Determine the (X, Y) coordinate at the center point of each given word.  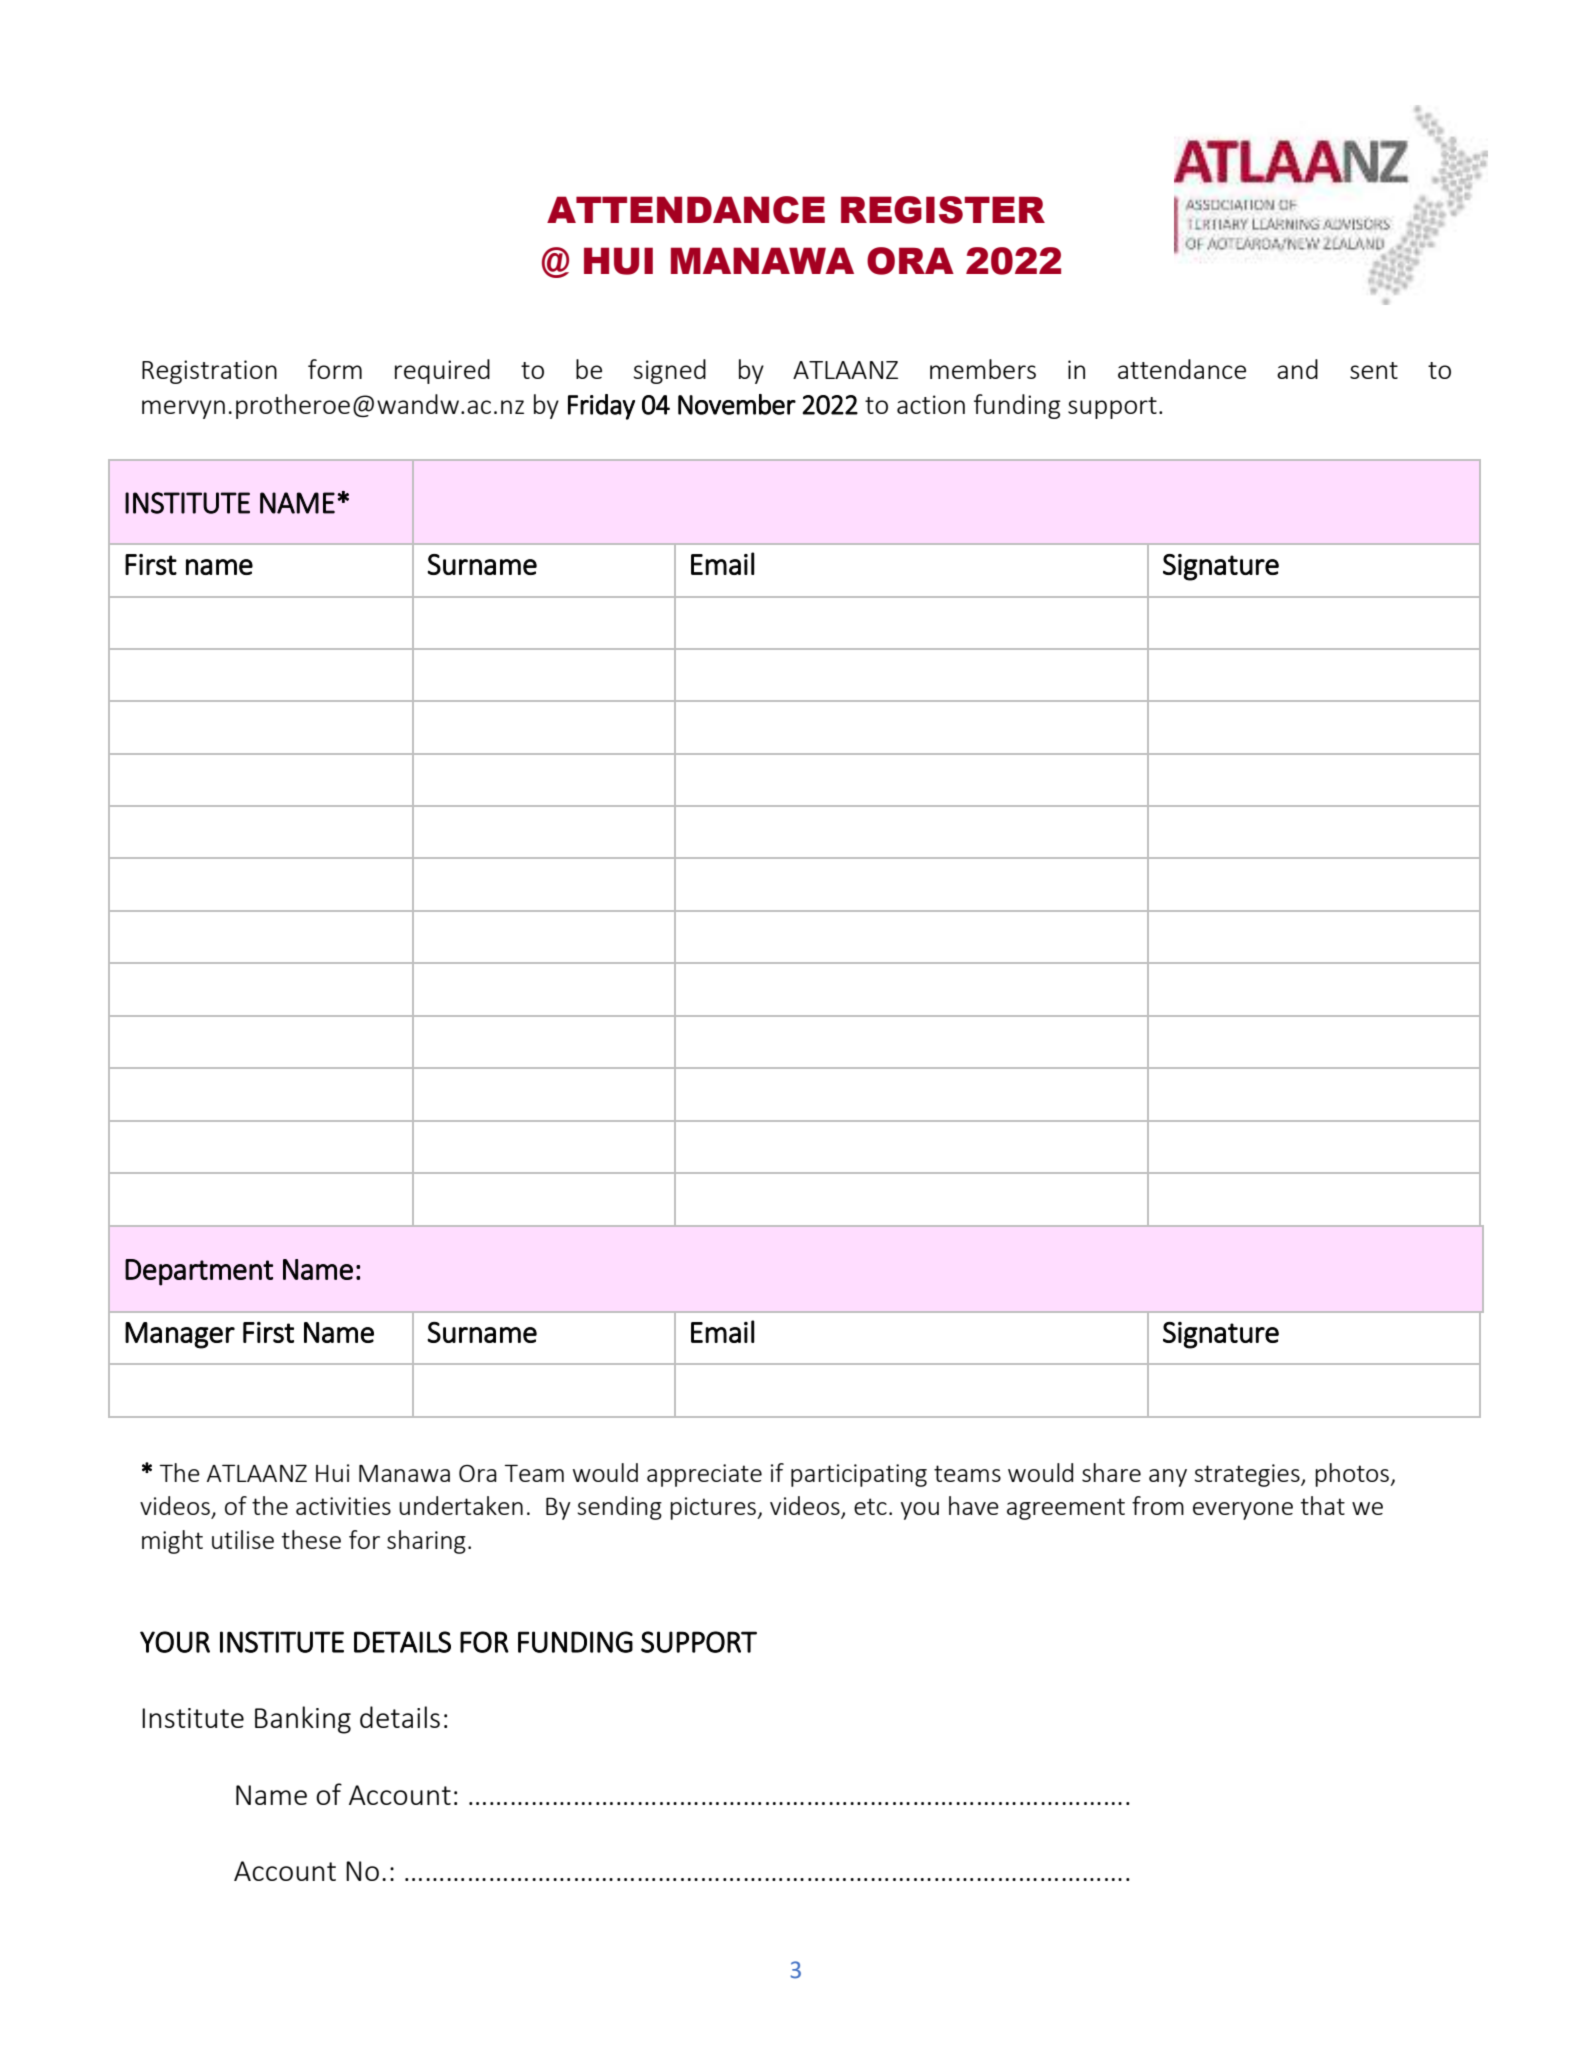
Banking (303, 1720)
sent (1374, 370)
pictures (714, 1508)
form (335, 369)
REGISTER (943, 210)
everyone (1243, 1511)
